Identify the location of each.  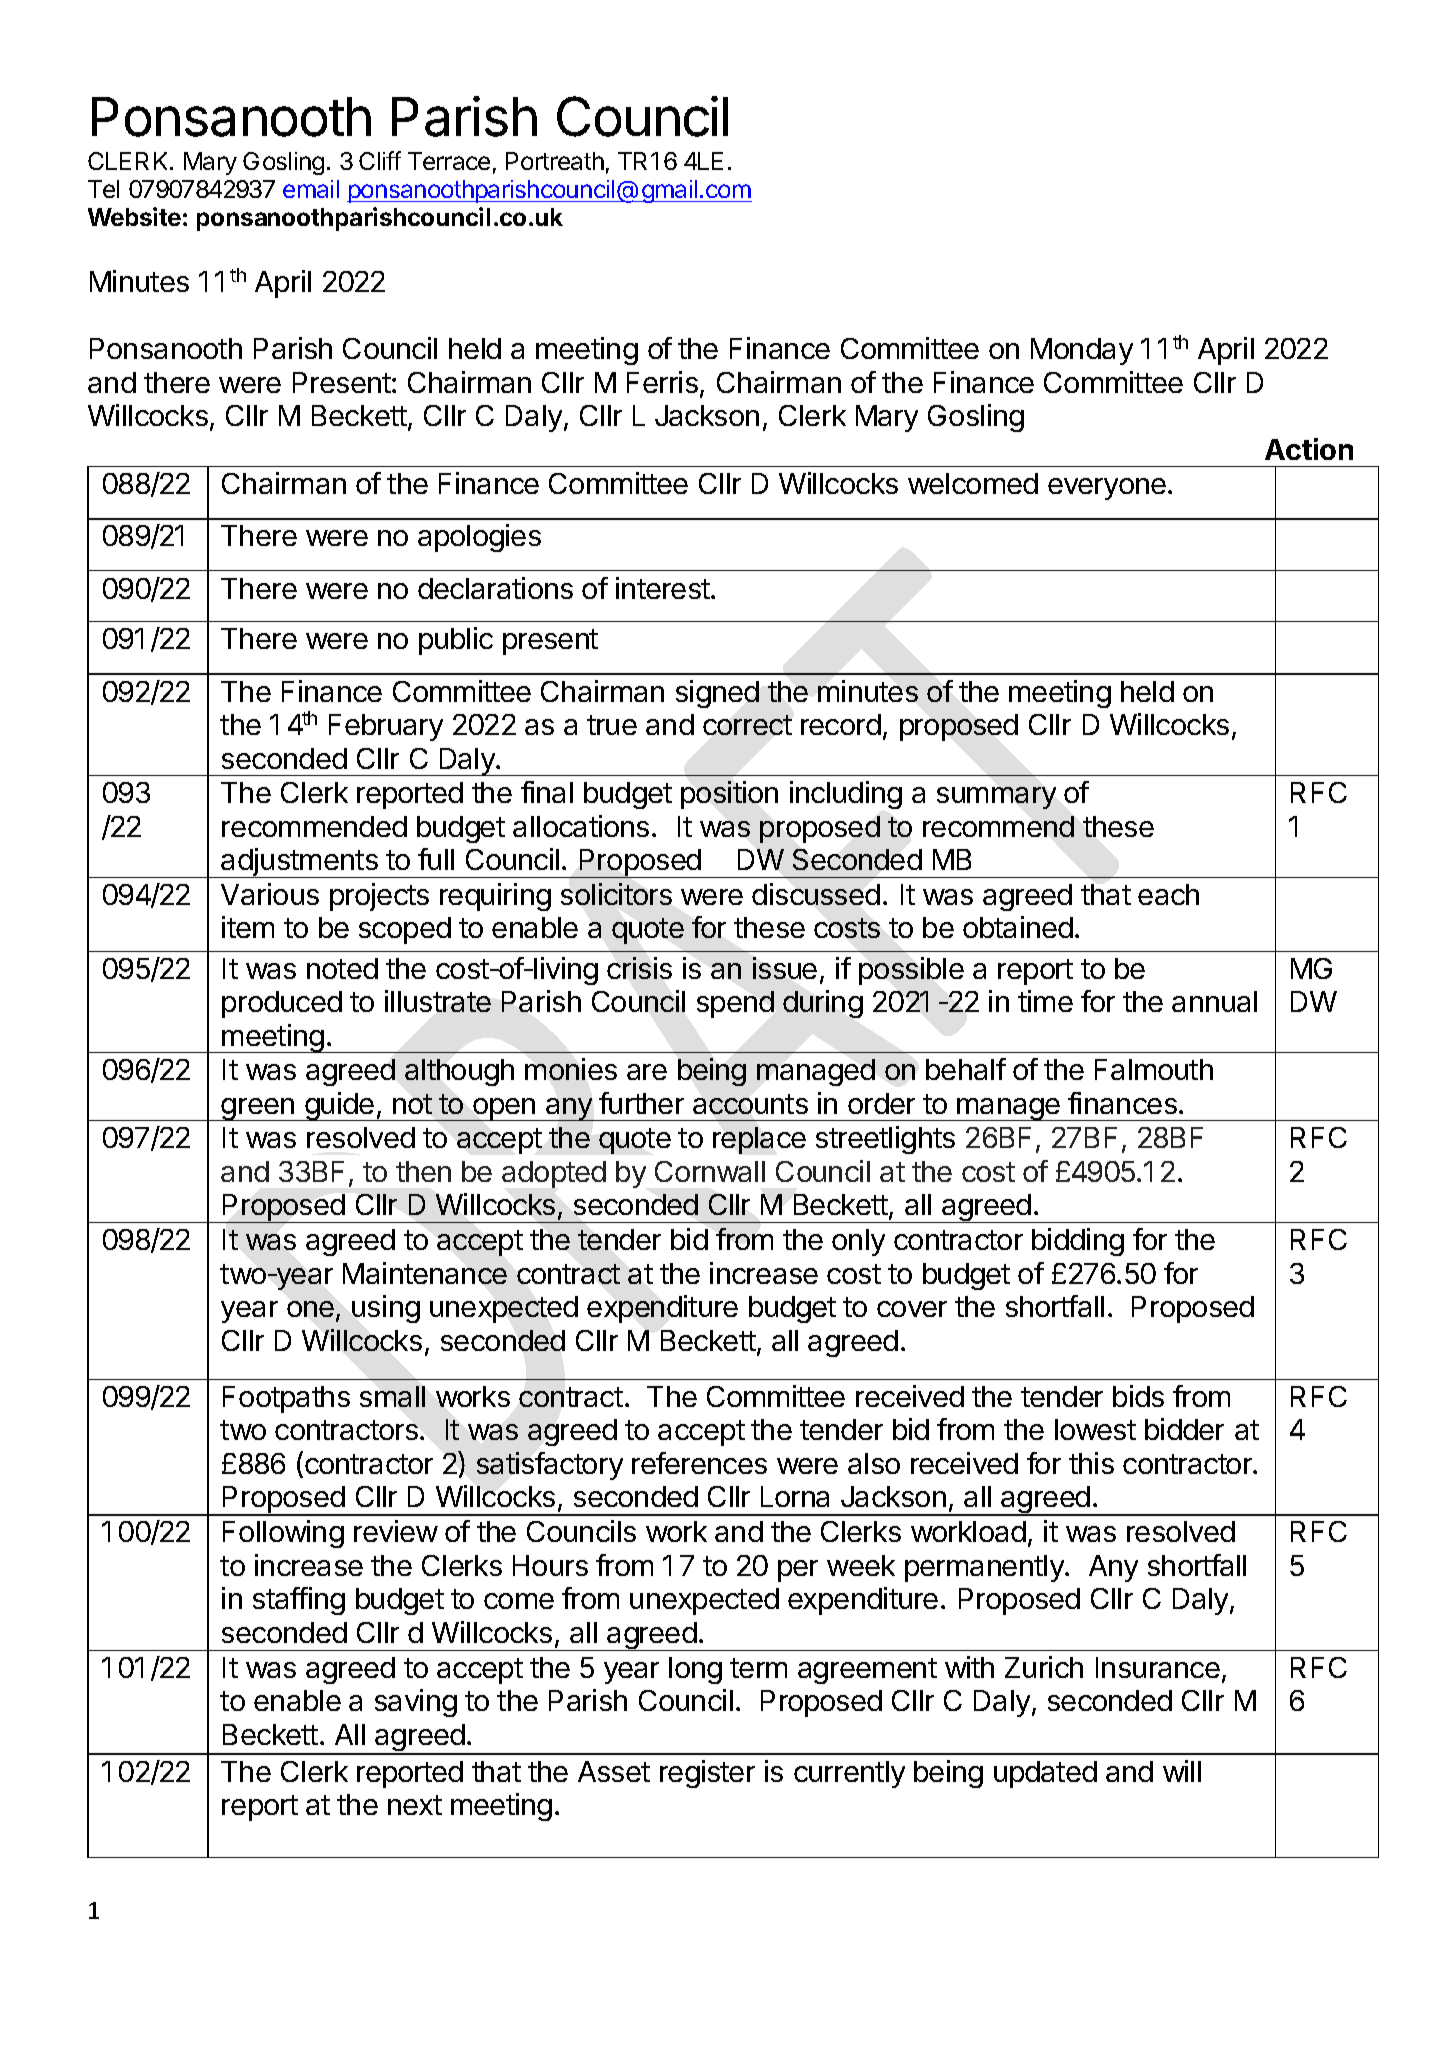
(1168, 894).
